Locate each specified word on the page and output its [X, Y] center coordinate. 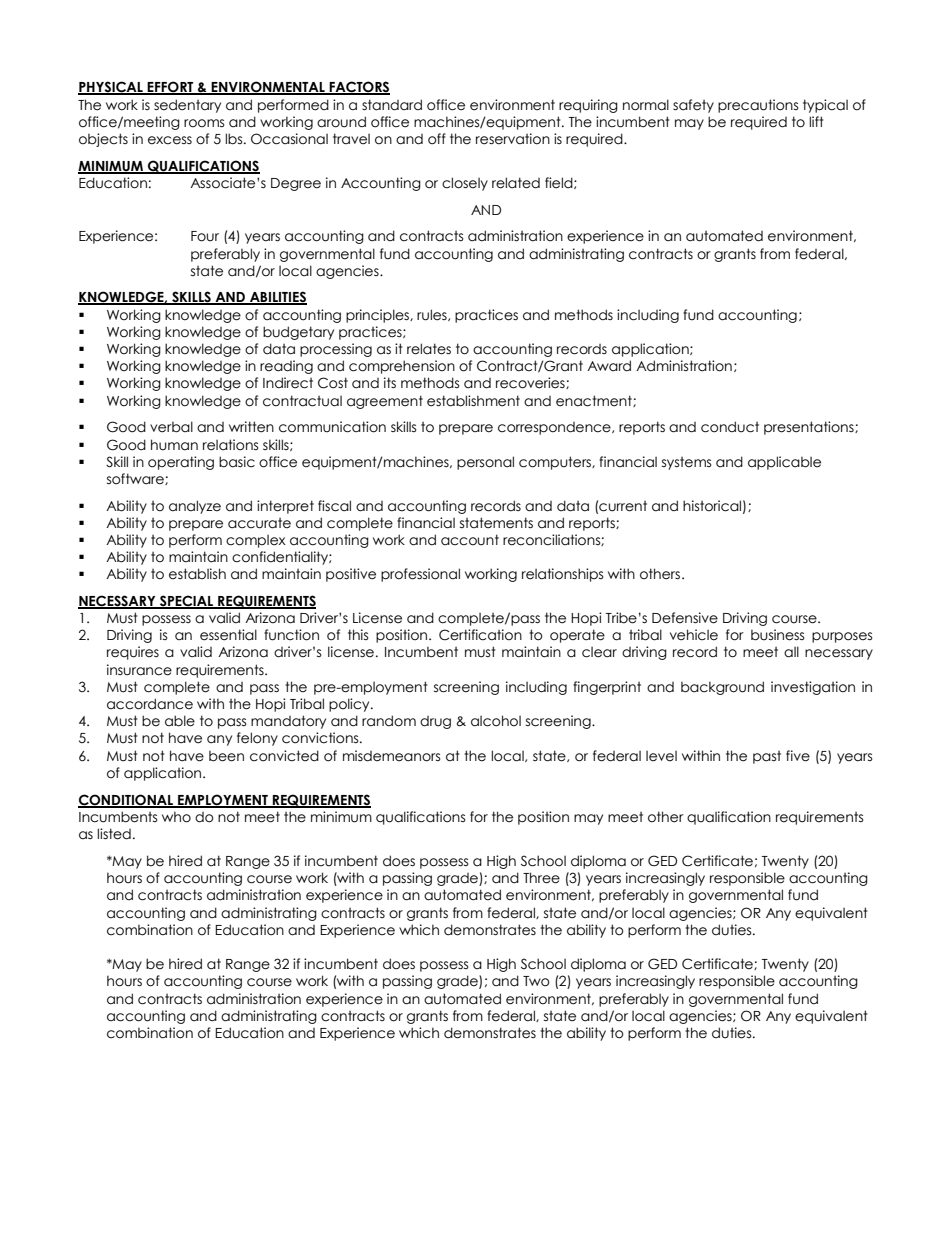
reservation [513, 139]
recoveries [531, 383]
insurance [139, 670]
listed [114, 834]
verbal [171, 427]
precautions [758, 106]
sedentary [187, 106]
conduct [730, 427]
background [722, 688]
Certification [480, 635]
